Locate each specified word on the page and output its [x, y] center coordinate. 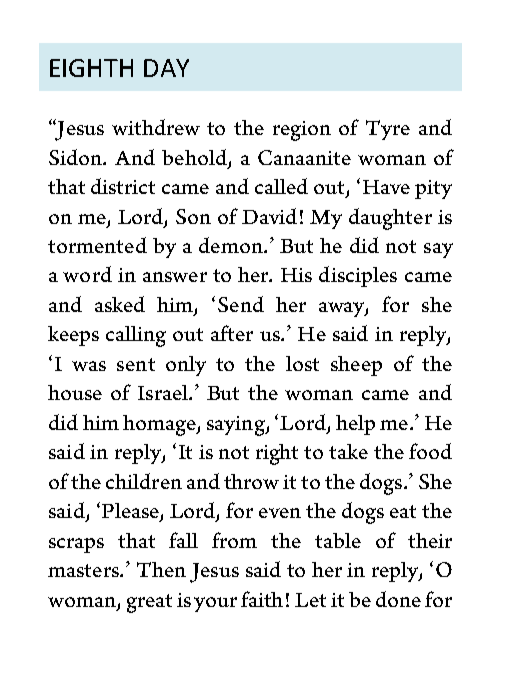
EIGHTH [91, 68]
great [149, 603]
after [232, 333]
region [302, 131]
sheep [356, 366]
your [215, 604]
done [398, 599]
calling [136, 336]
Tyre [388, 130]
